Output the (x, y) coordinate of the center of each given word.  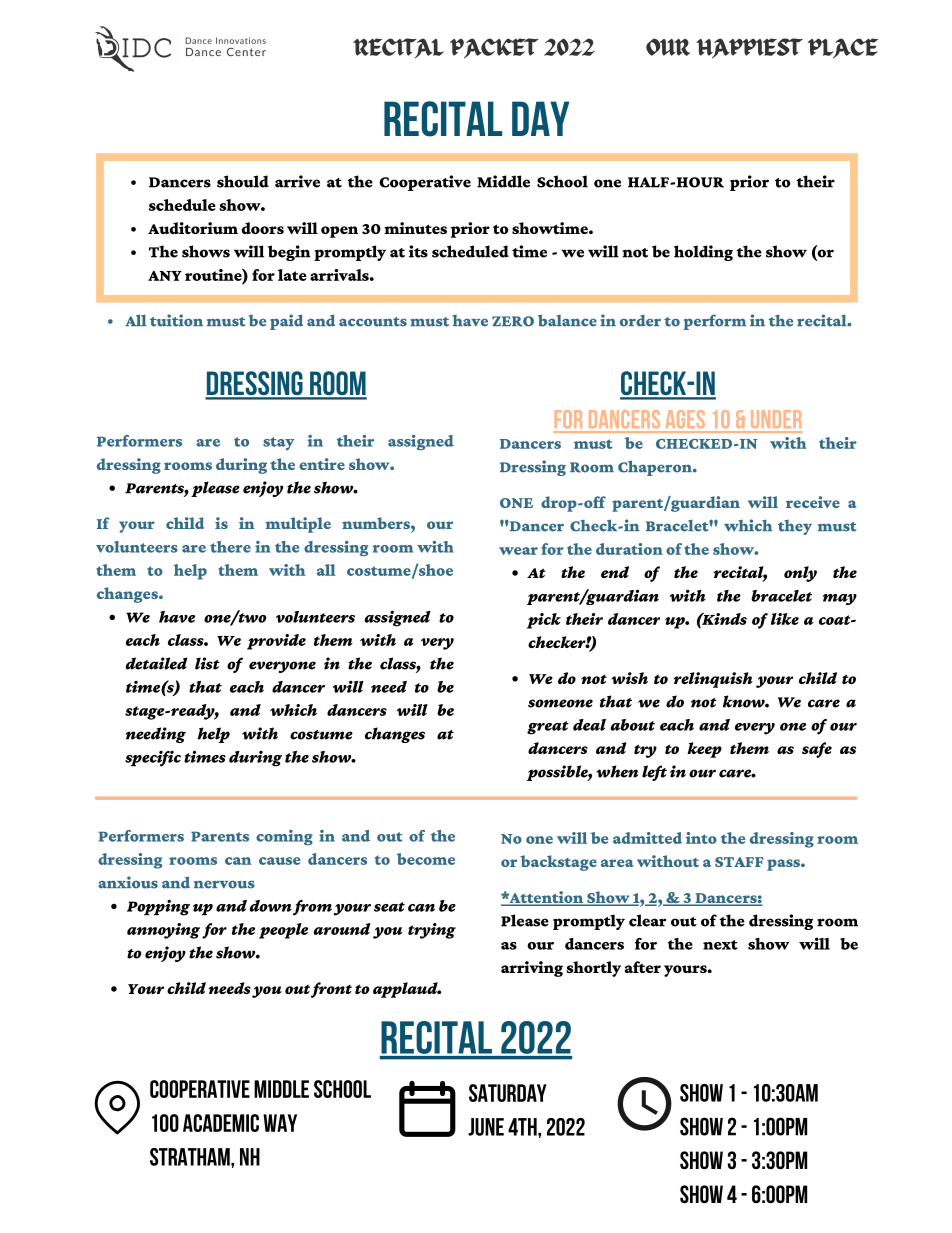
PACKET (494, 48)
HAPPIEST (749, 48)
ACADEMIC (221, 1123)
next (720, 945)
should (243, 181)
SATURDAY (508, 1093)
